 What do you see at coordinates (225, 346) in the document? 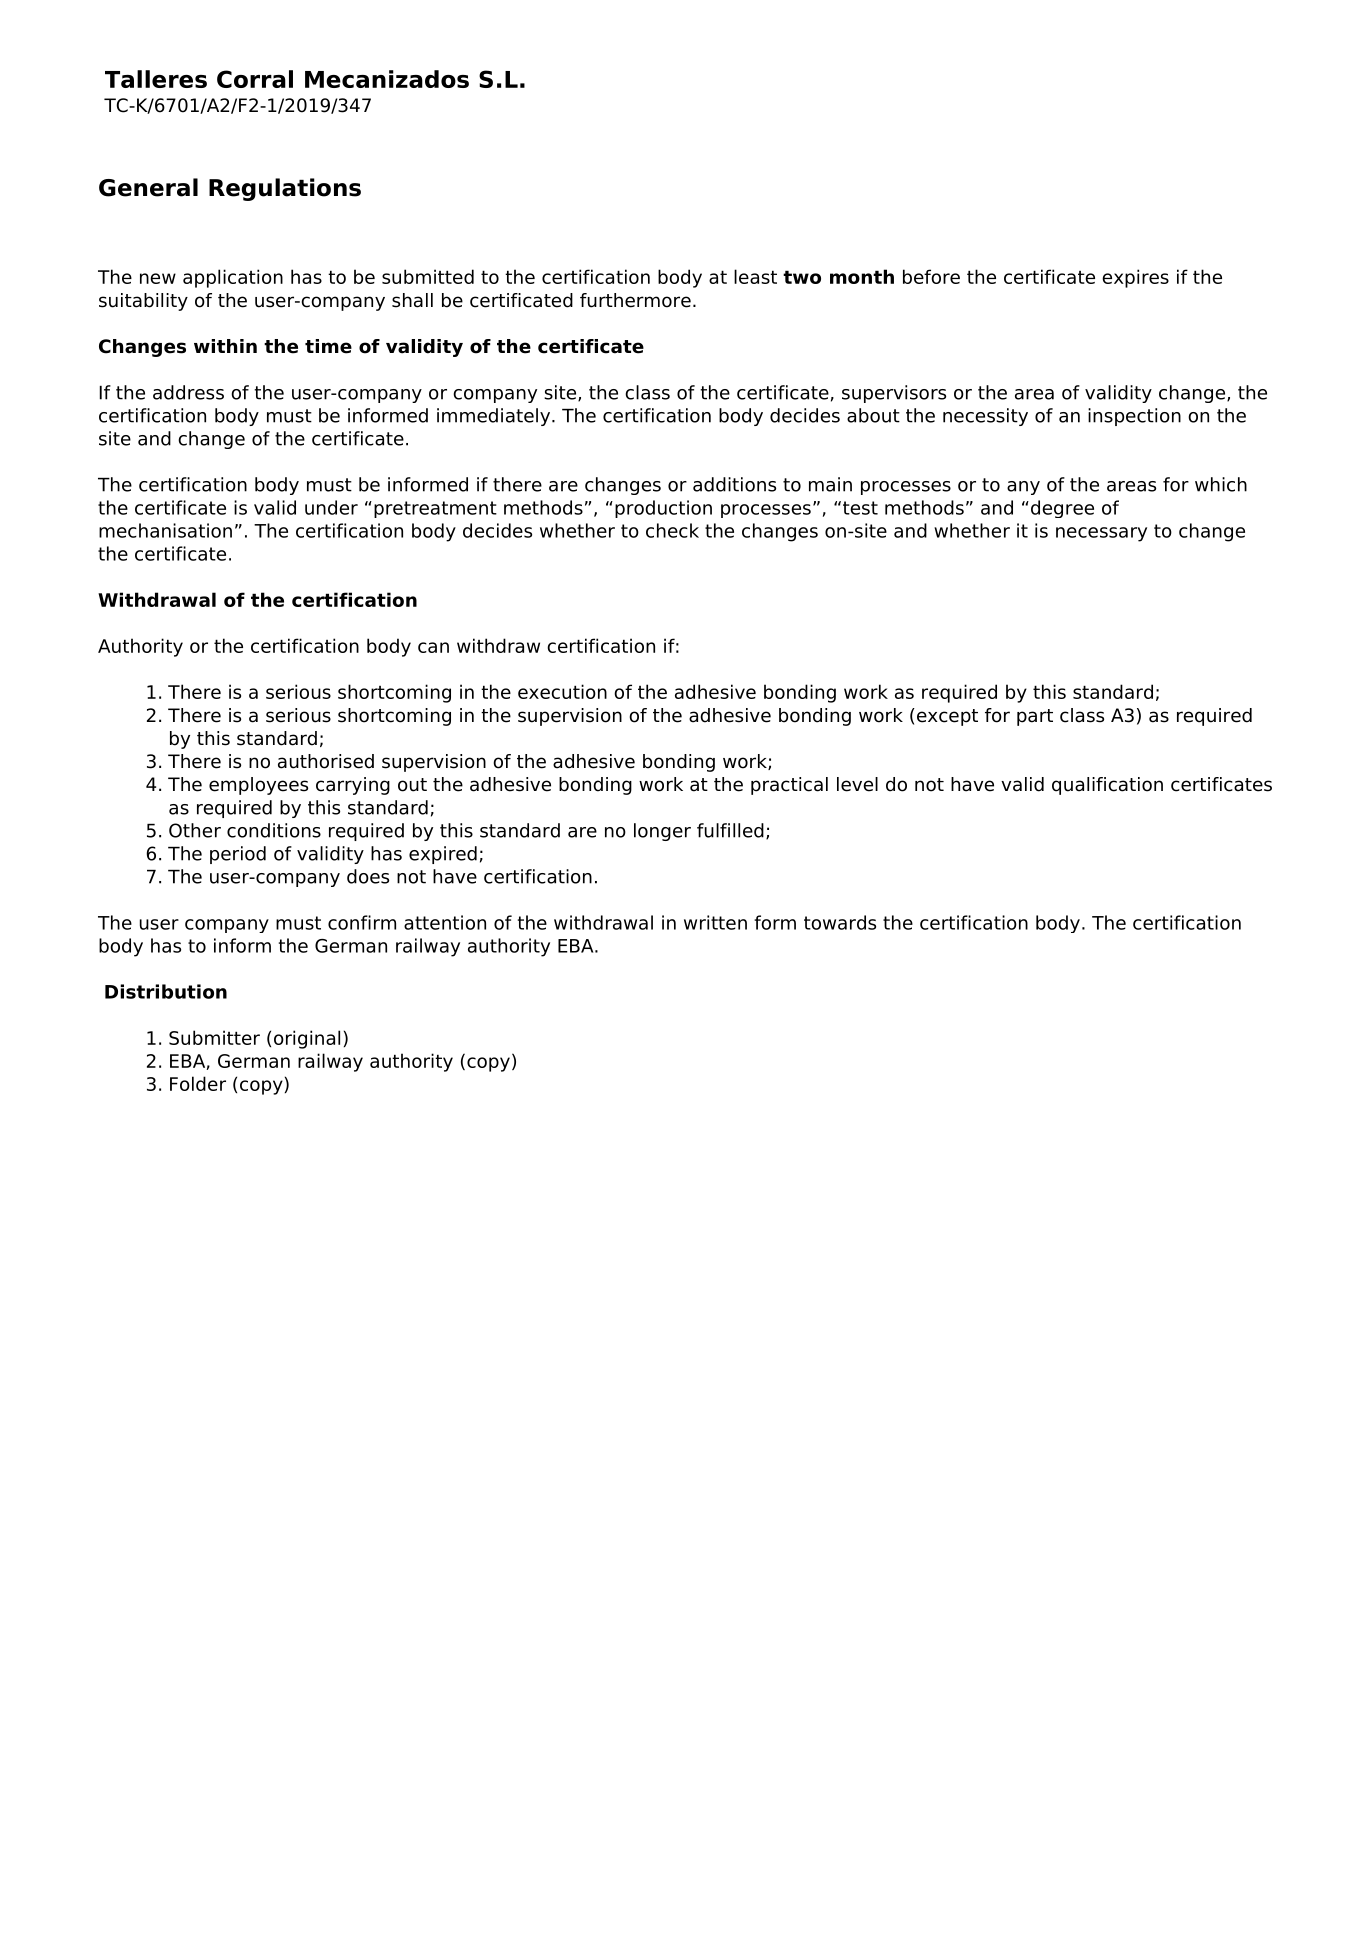
I see `within` at bounding box center [225, 346].
